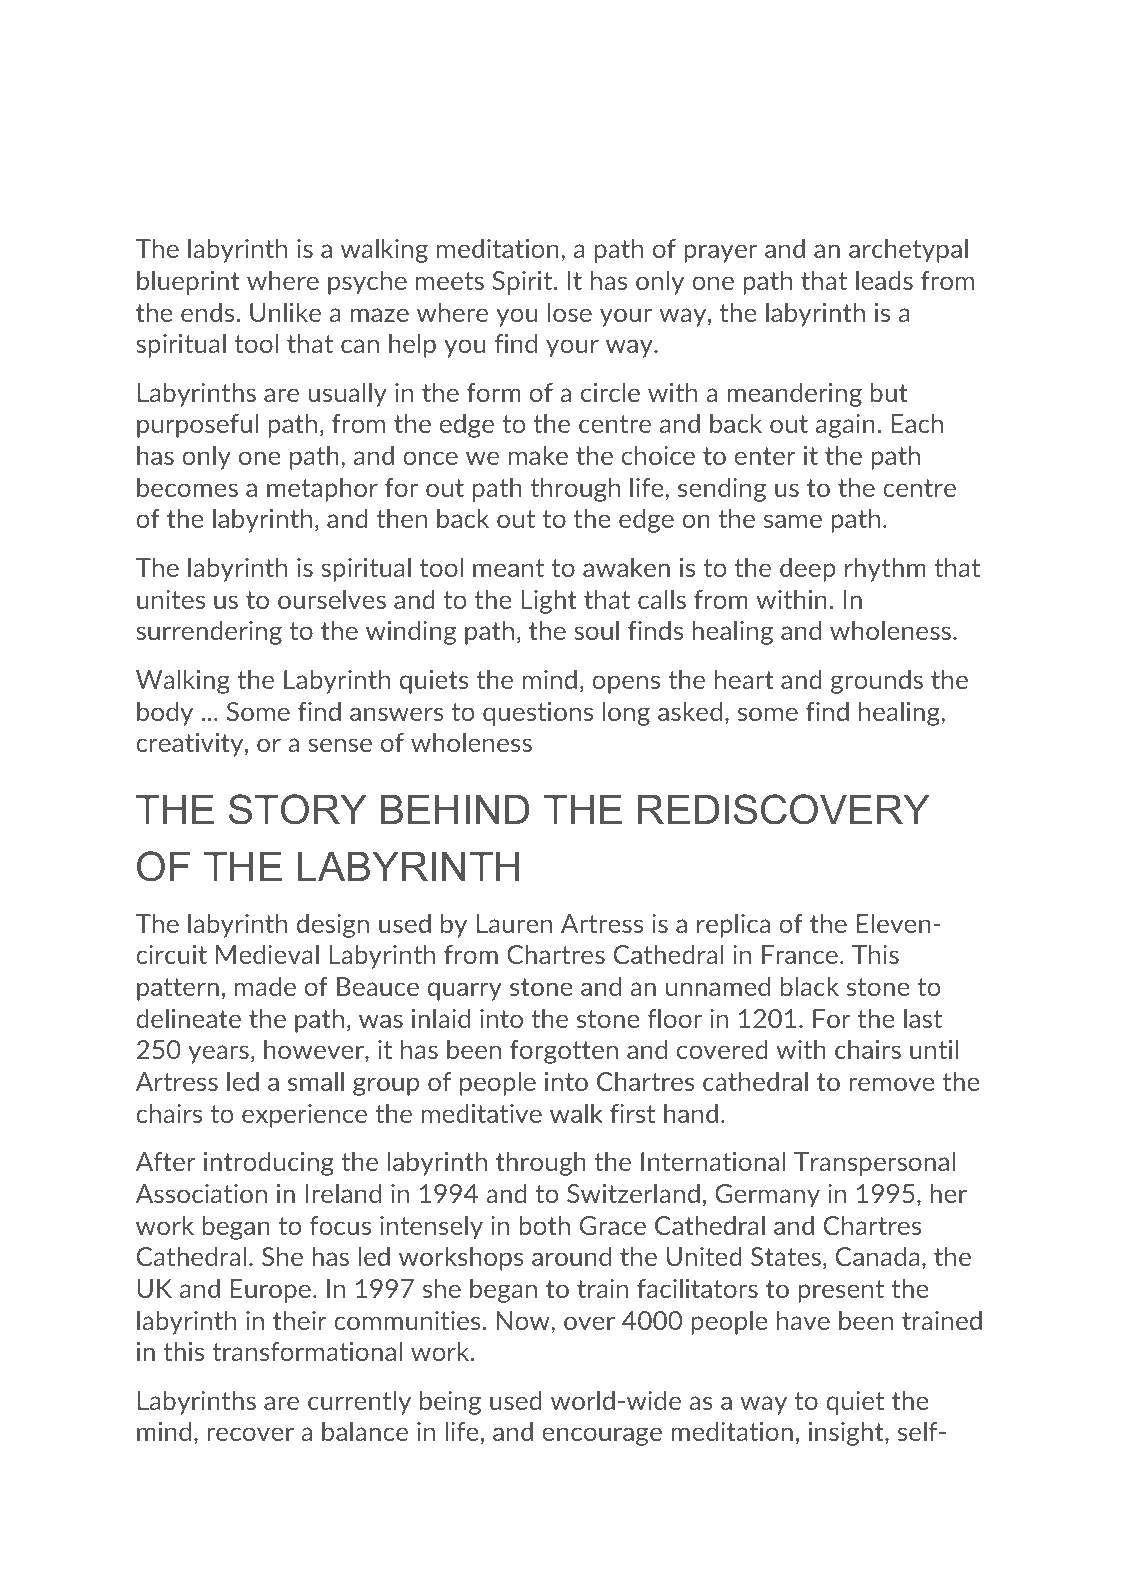  Describe the element at coordinates (877, 681) in the page. I see `grounds` at that location.
